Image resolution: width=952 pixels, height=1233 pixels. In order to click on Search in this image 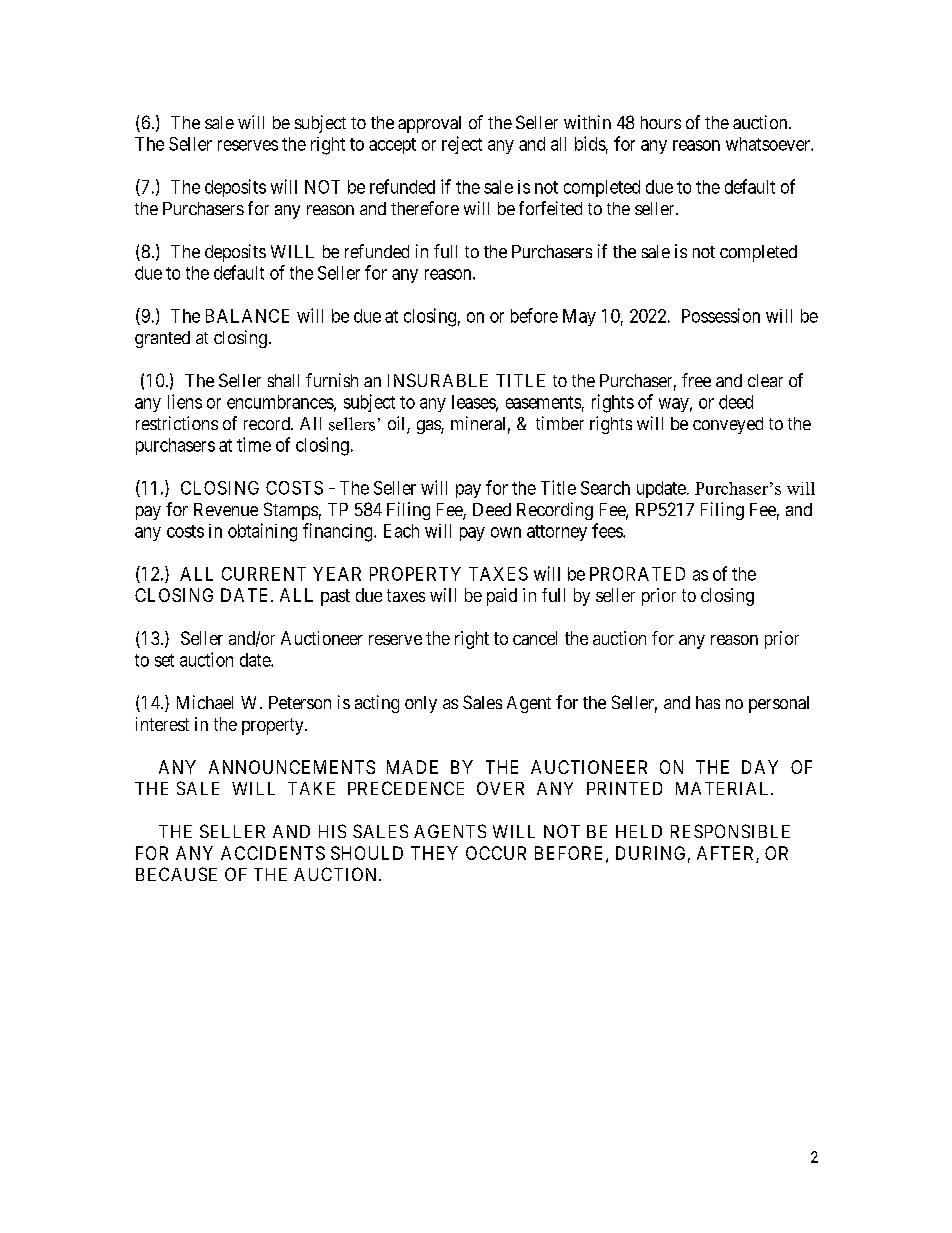, I will do `click(605, 488)`.
